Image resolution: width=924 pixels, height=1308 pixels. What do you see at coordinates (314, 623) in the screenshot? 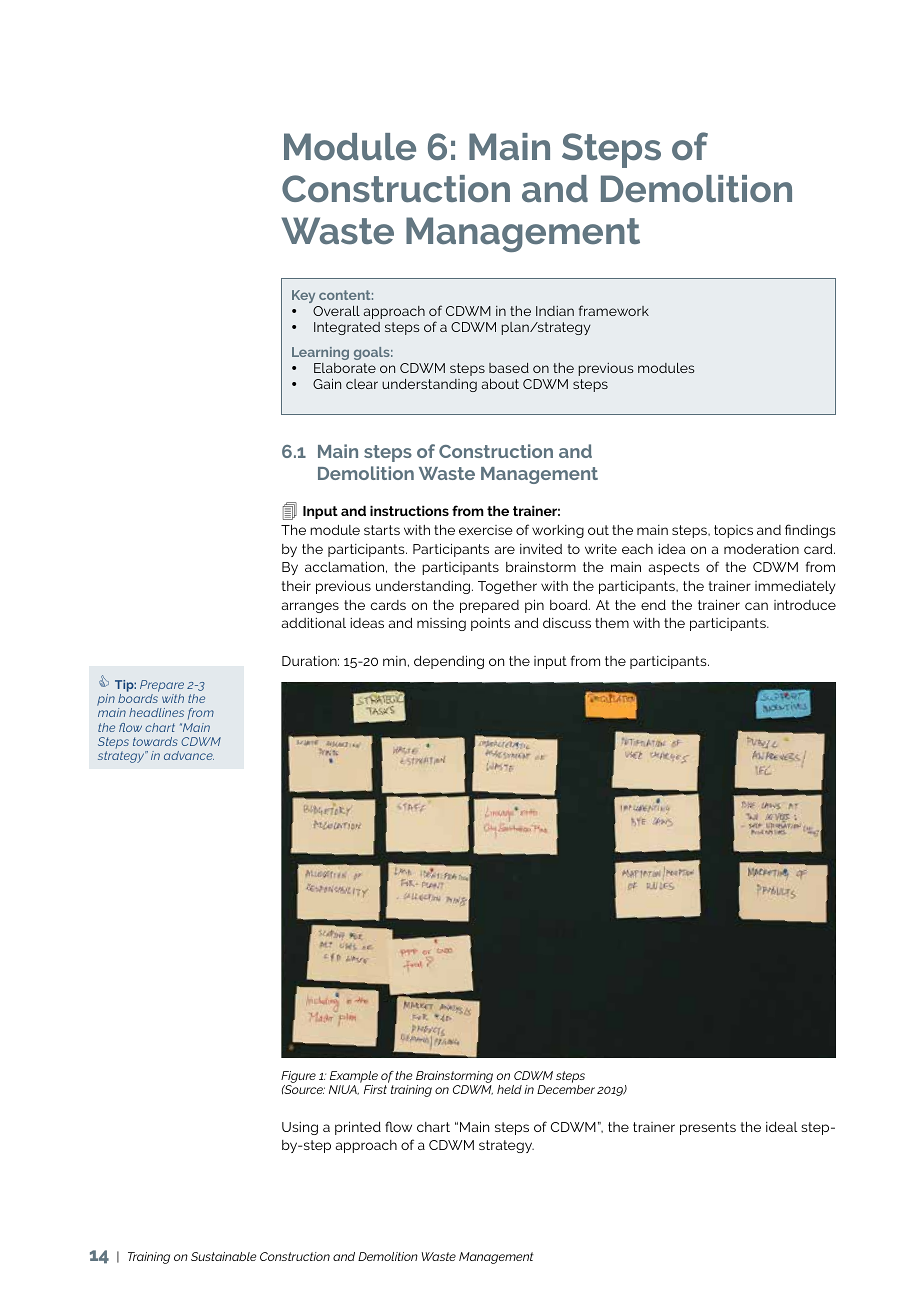
I see `additional` at bounding box center [314, 623].
